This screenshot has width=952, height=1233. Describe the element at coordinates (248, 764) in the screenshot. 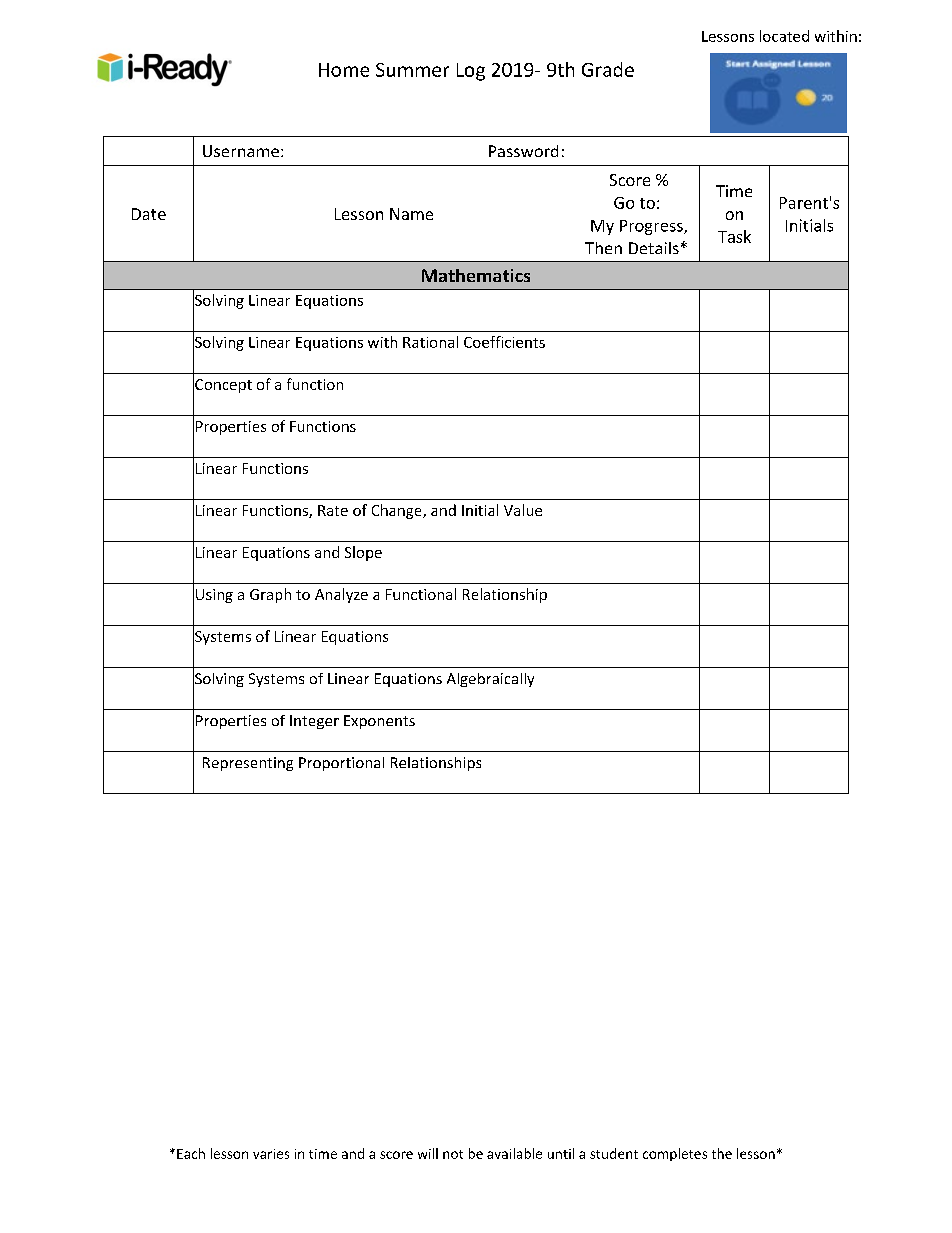

I see `Representing` at that location.
